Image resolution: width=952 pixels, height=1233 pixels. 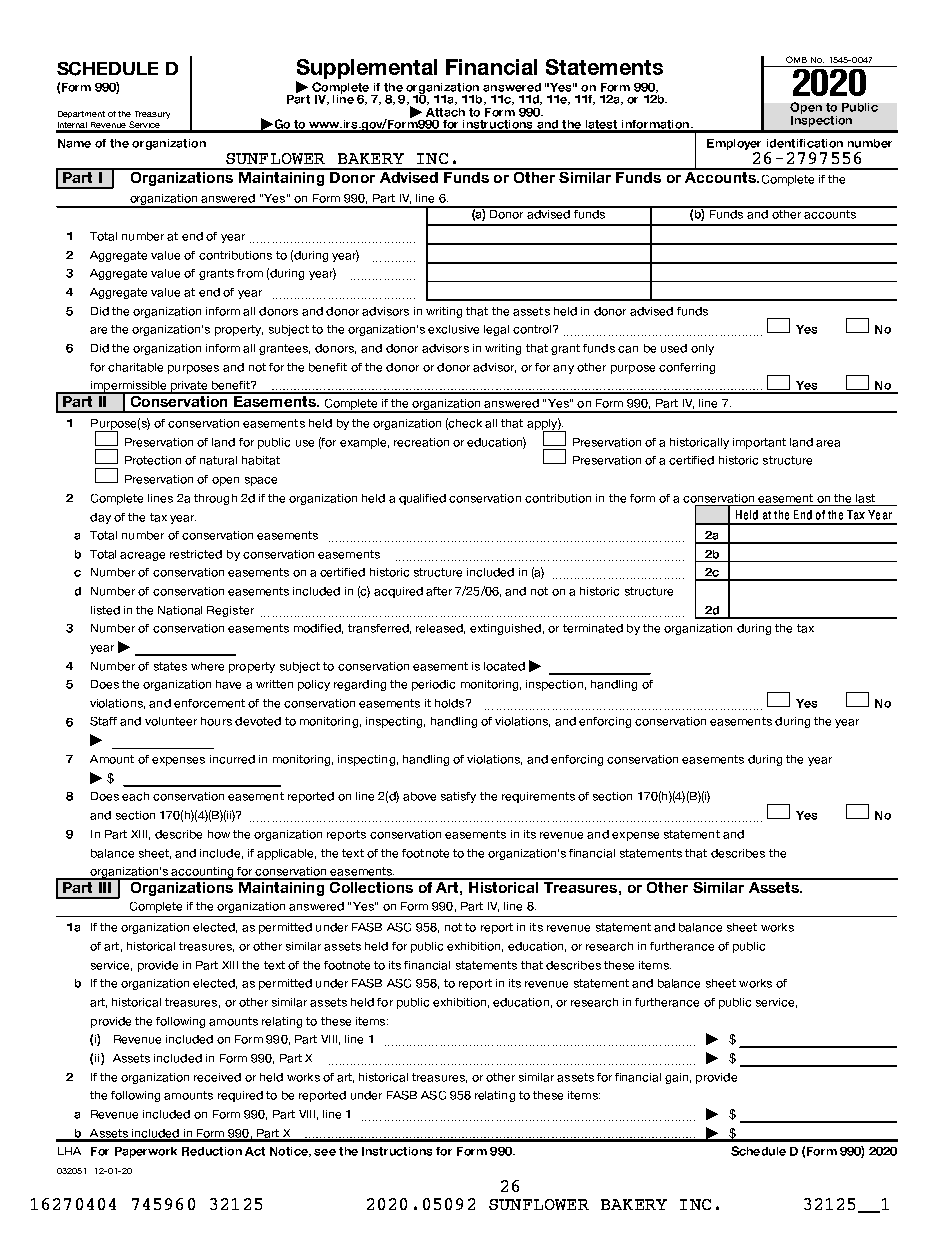 I want to click on Protection, so click(x=153, y=460).
